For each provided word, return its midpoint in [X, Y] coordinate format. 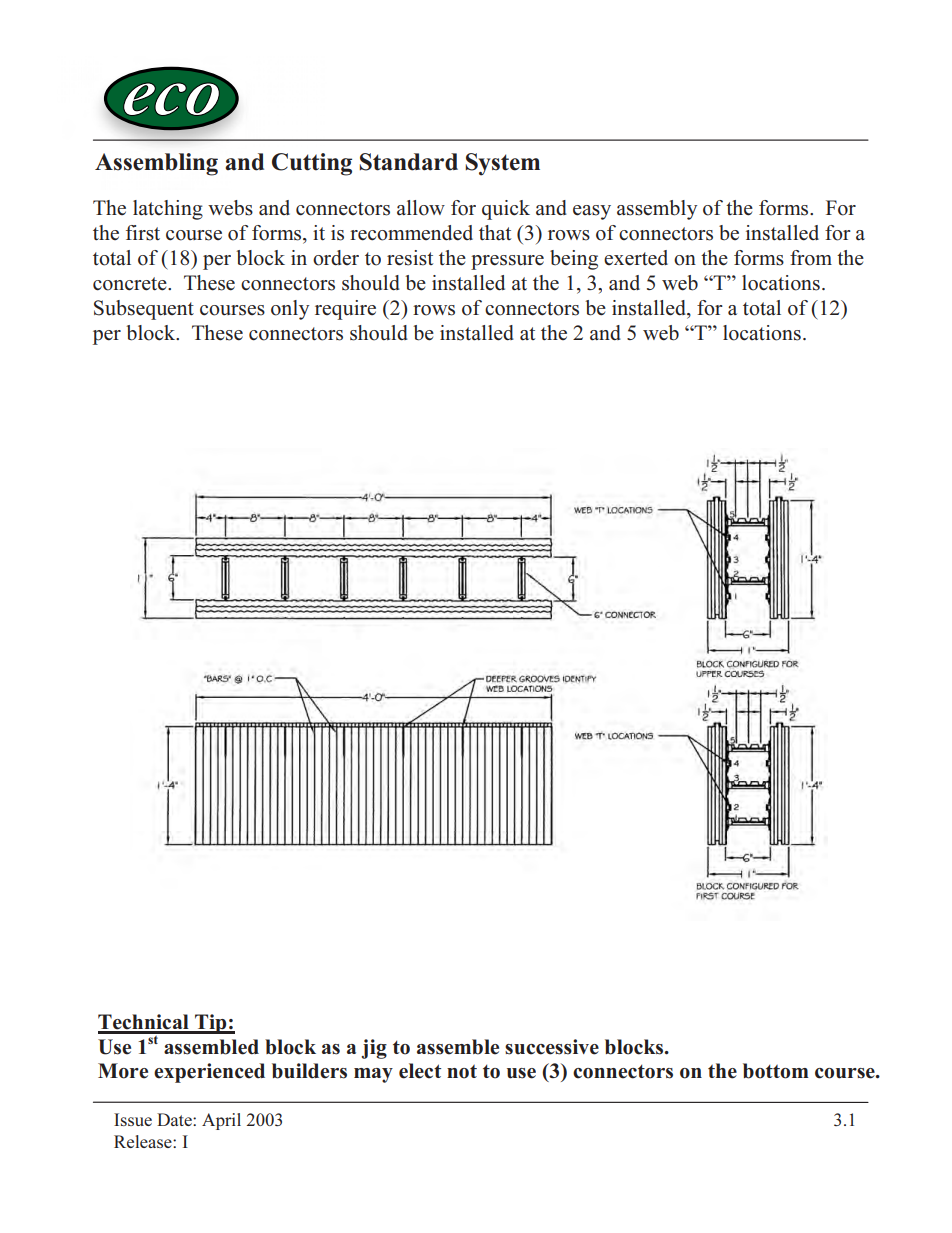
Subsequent [144, 310]
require [345, 310]
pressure [507, 262]
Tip [211, 1024]
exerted [636, 258]
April [221, 1121]
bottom [776, 1071]
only [290, 310]
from [811, 258]
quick [506, 210]
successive [552, 1047]
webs [230, 208]
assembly [657, 210]
